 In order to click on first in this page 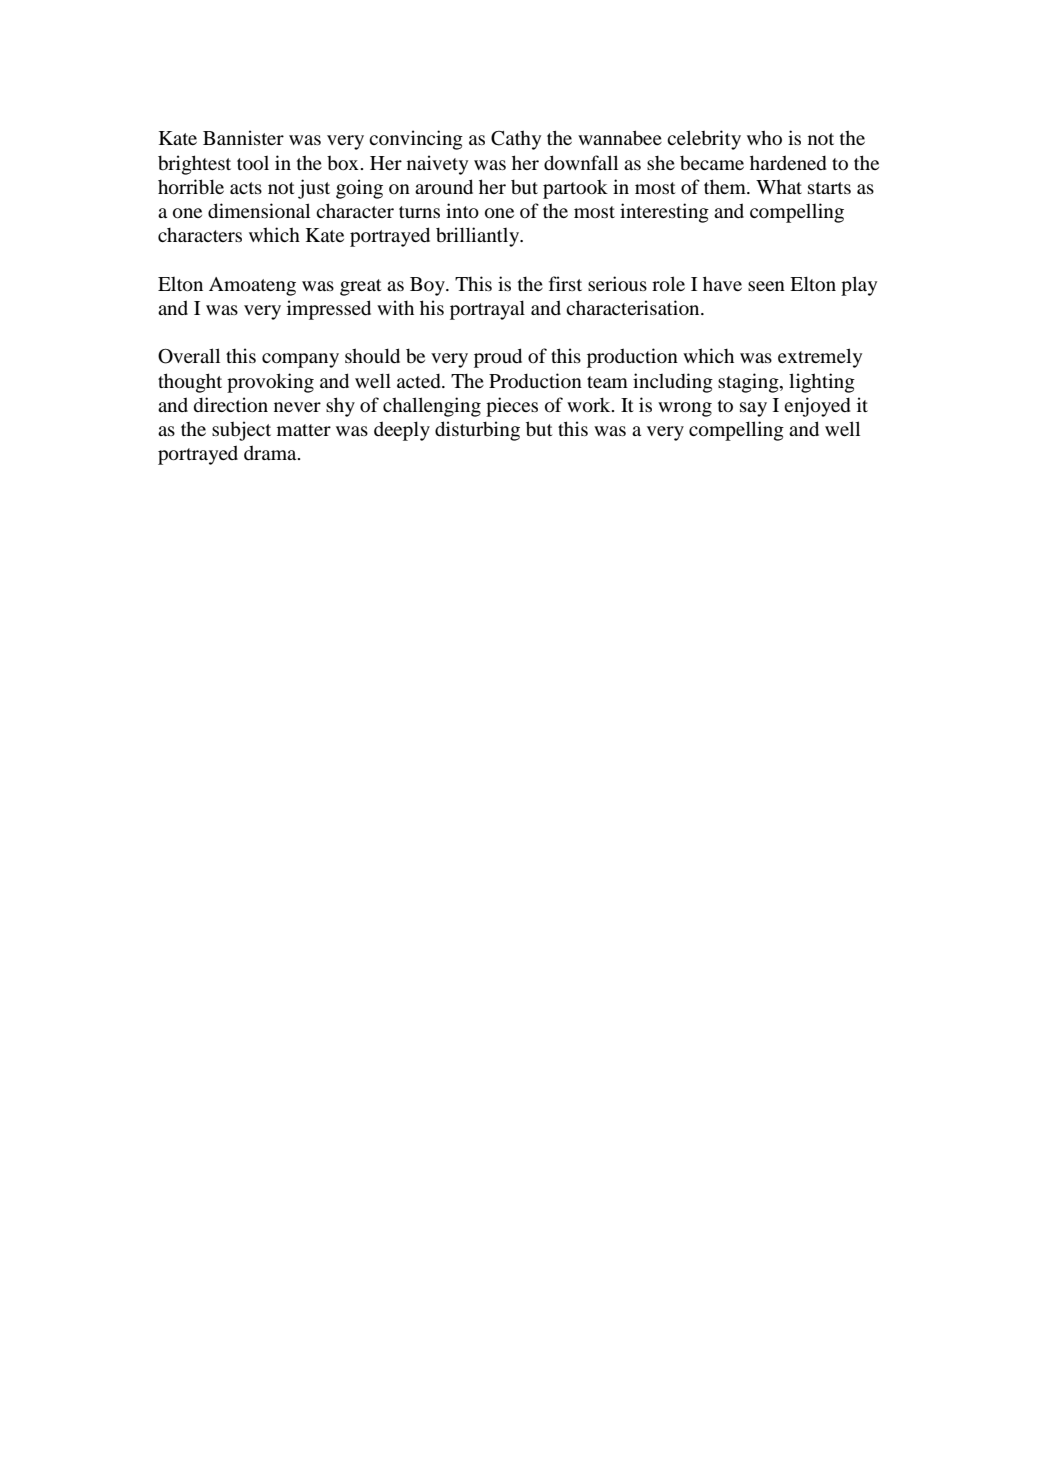, I will do `click(565, 283)`.
